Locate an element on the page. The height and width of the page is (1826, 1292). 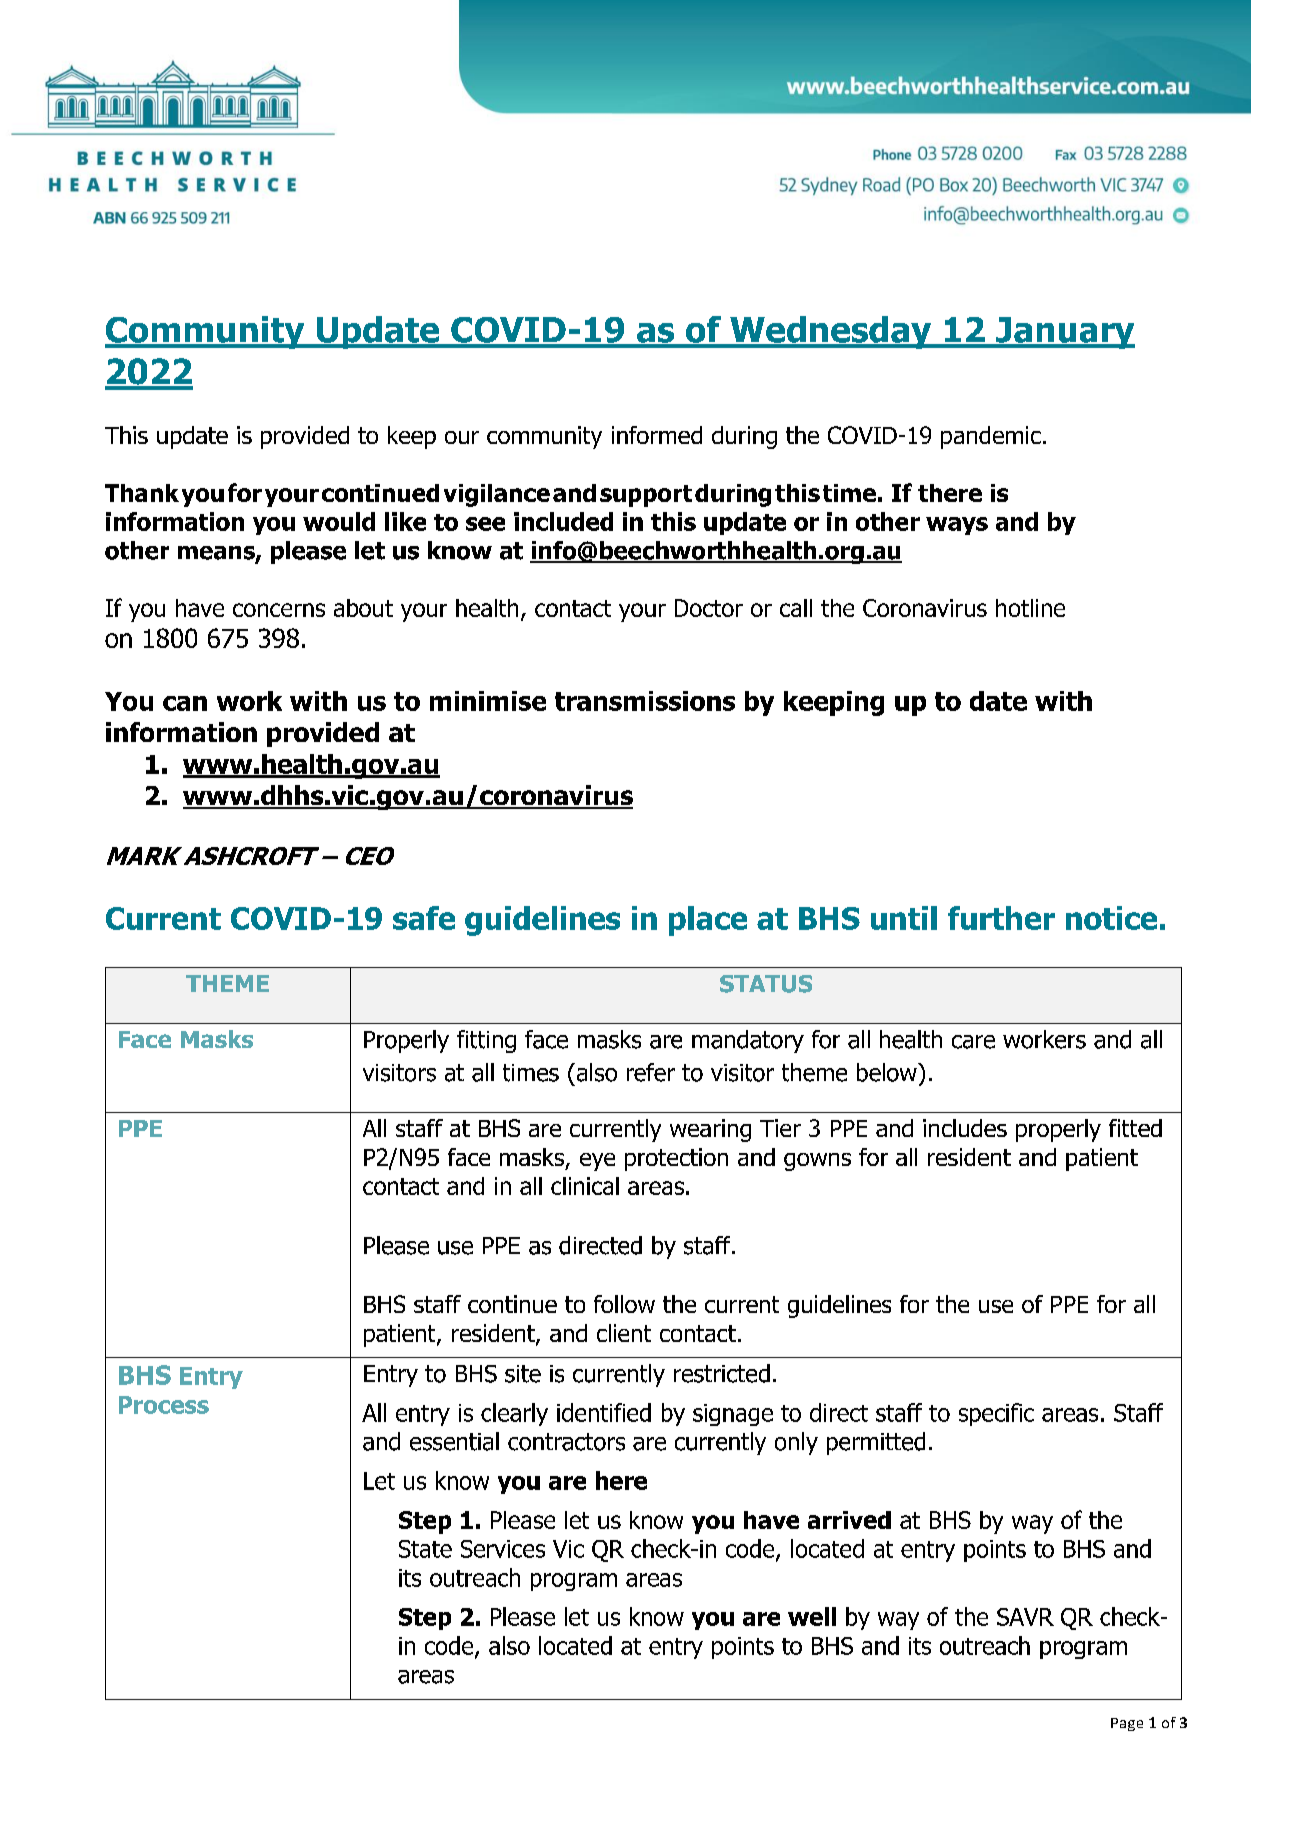
would is located at coordinates (339, 521).
